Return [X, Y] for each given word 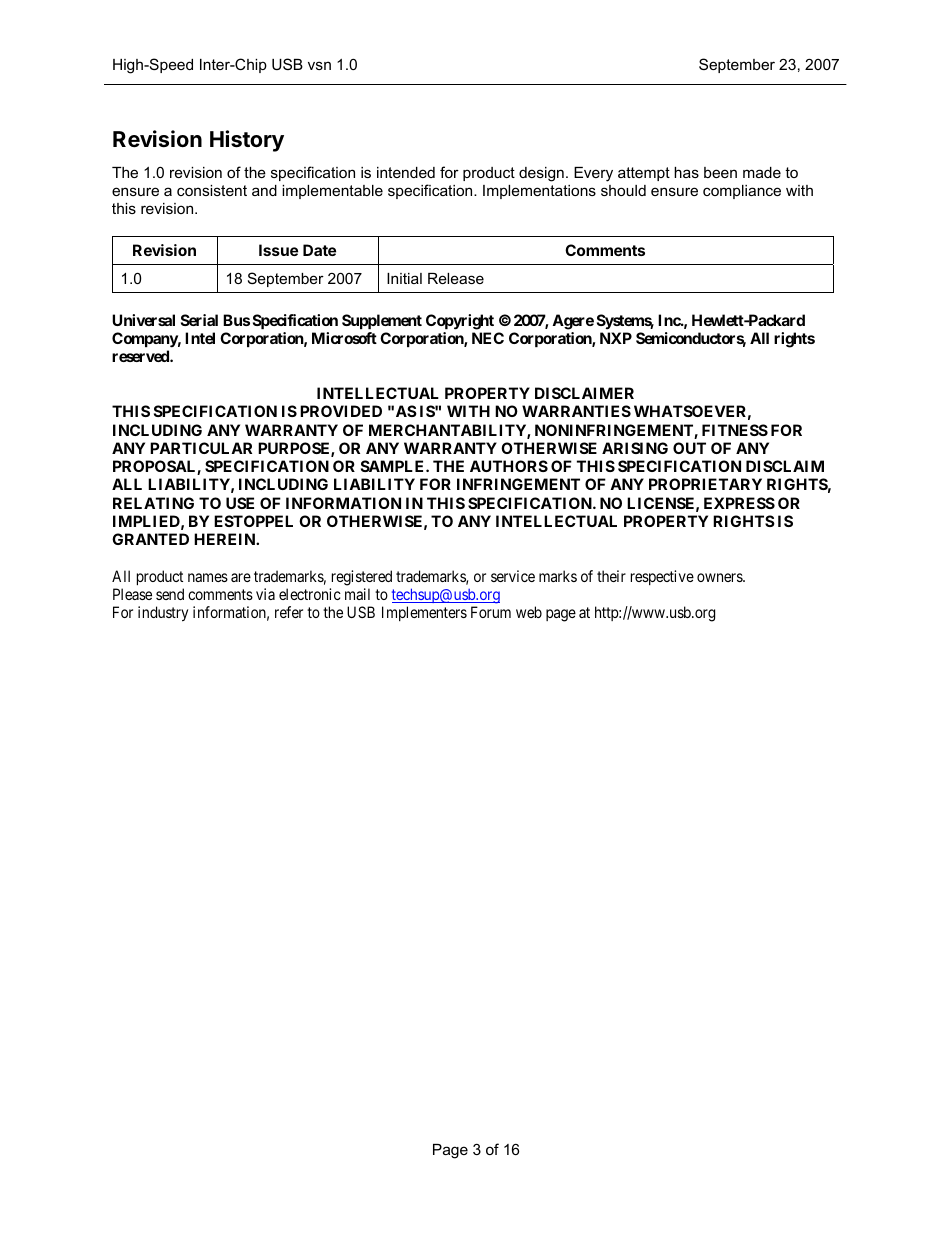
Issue [278, 250]
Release [456, 278]
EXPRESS [739, 503]
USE [240, 503]
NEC [488, 338]
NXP [616, 338]
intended [406, 172]
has [686, 172]
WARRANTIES [576, 411]
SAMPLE [394, 466]
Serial [199, 320]
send [170, 594]
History [247, 141]
